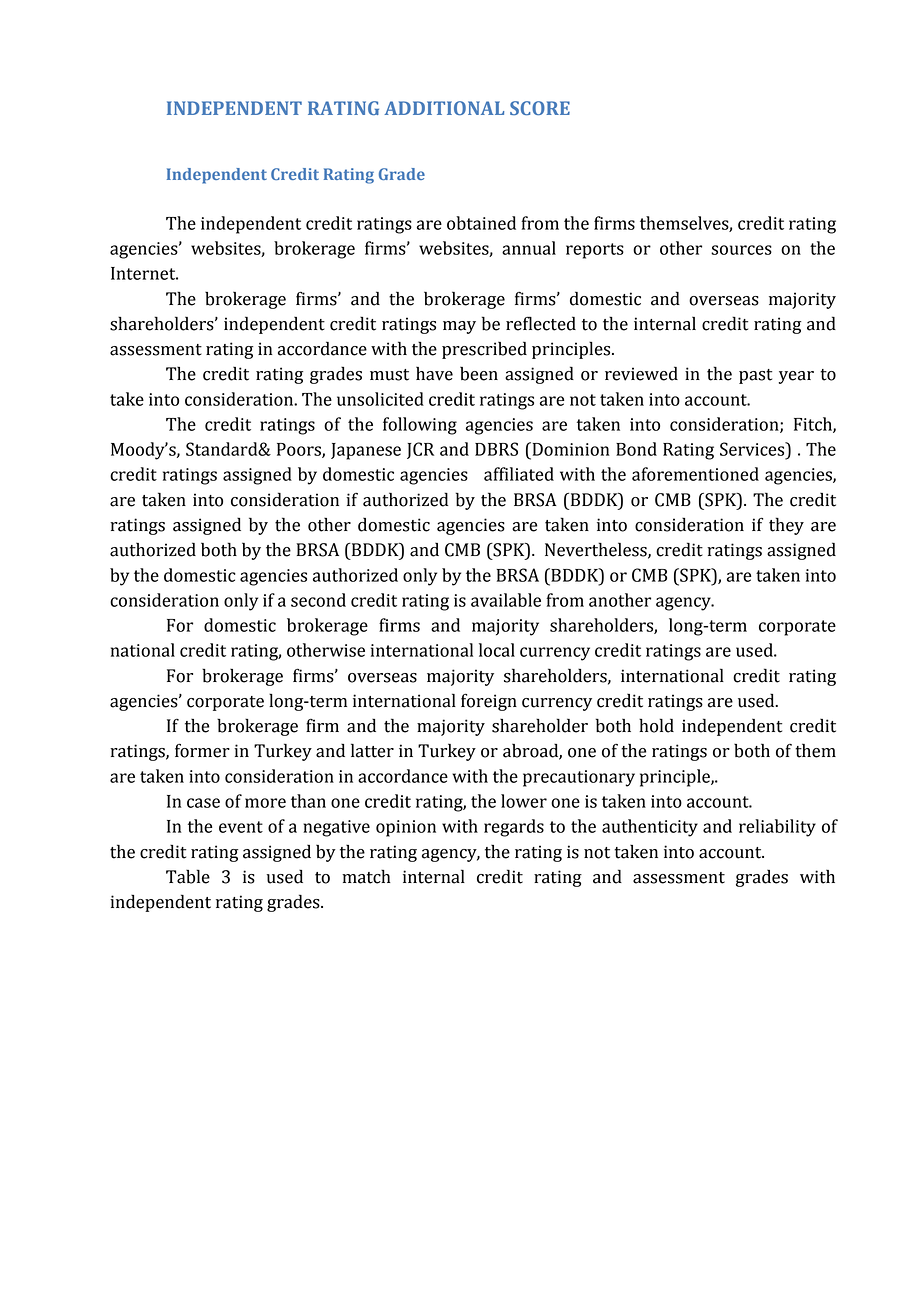 The width and height of the image is (924, 1308). What do you see at coordinates (380, 399) in the image?
I see `unsolicited` at bounding box center [380, 399].
